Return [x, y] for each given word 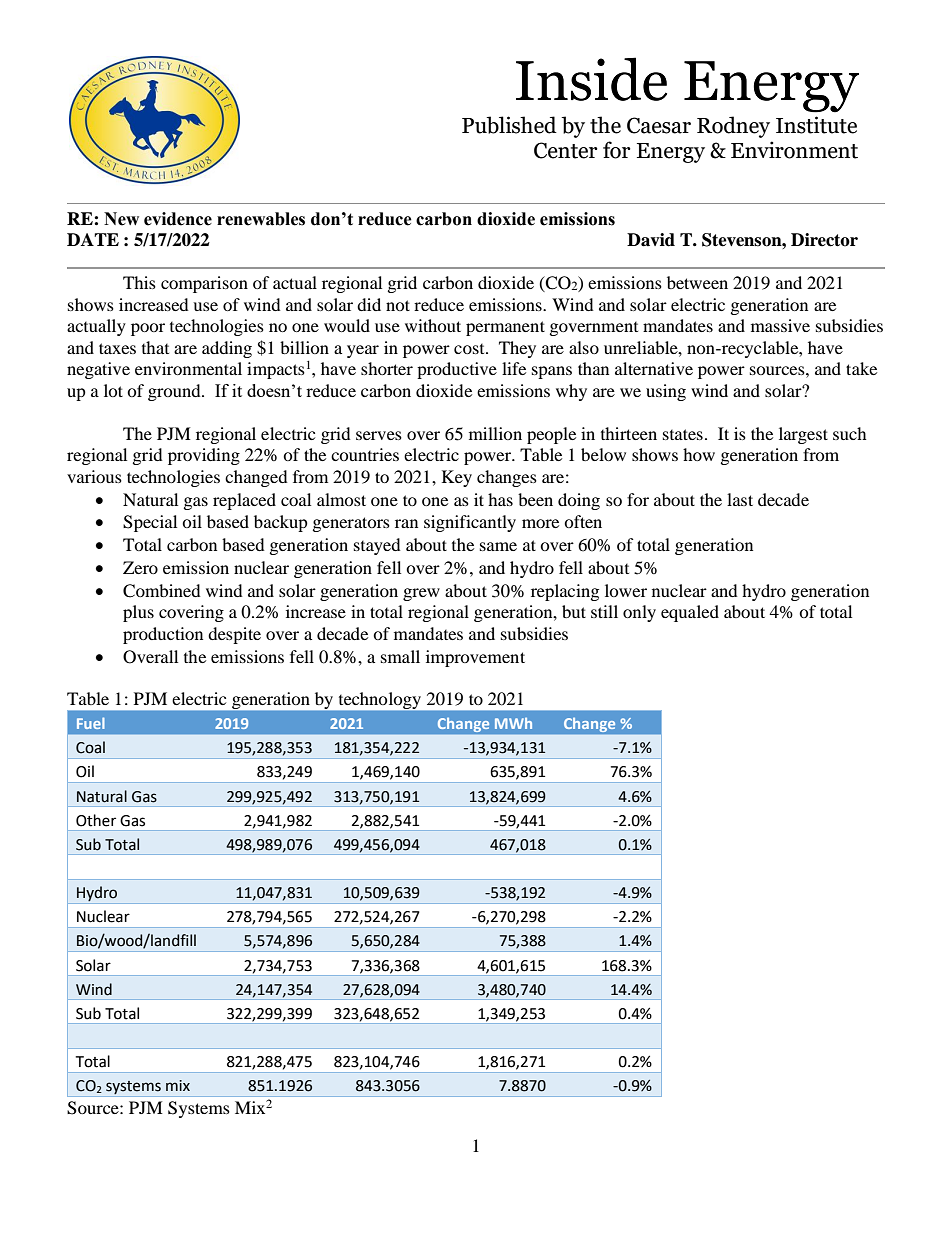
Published [509, 125]
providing [204, 456]
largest [803, 435]
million [495, 433]
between [697, 282]
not [398, 305]
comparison [204, 284]
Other [96, 820]
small [400, 656]
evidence [178, 219]
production [163, 635]
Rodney [733, 127]
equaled [690, 613]
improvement [475, 658]
